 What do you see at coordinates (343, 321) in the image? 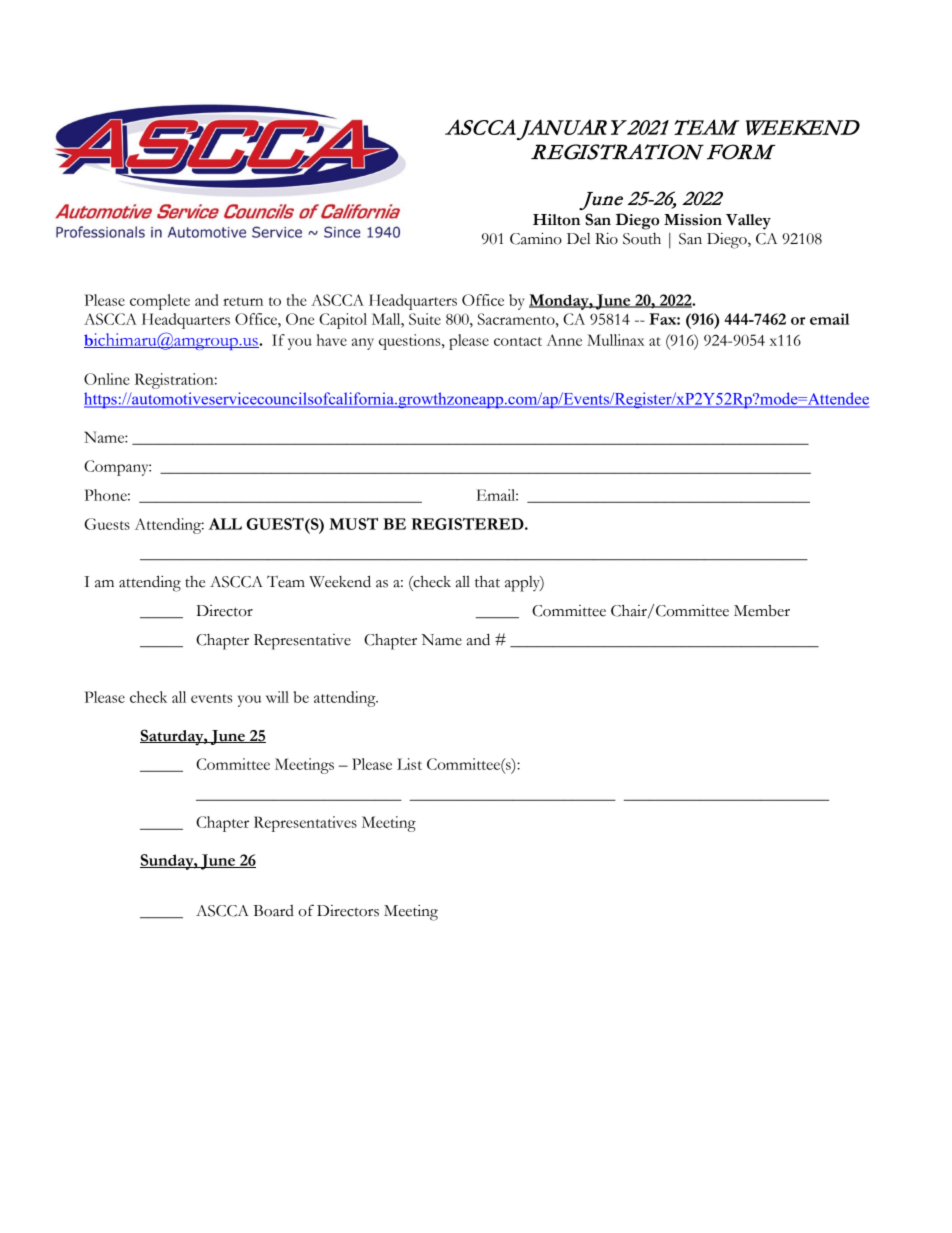
I see `Capitol` at bounding box center [343, 321].
